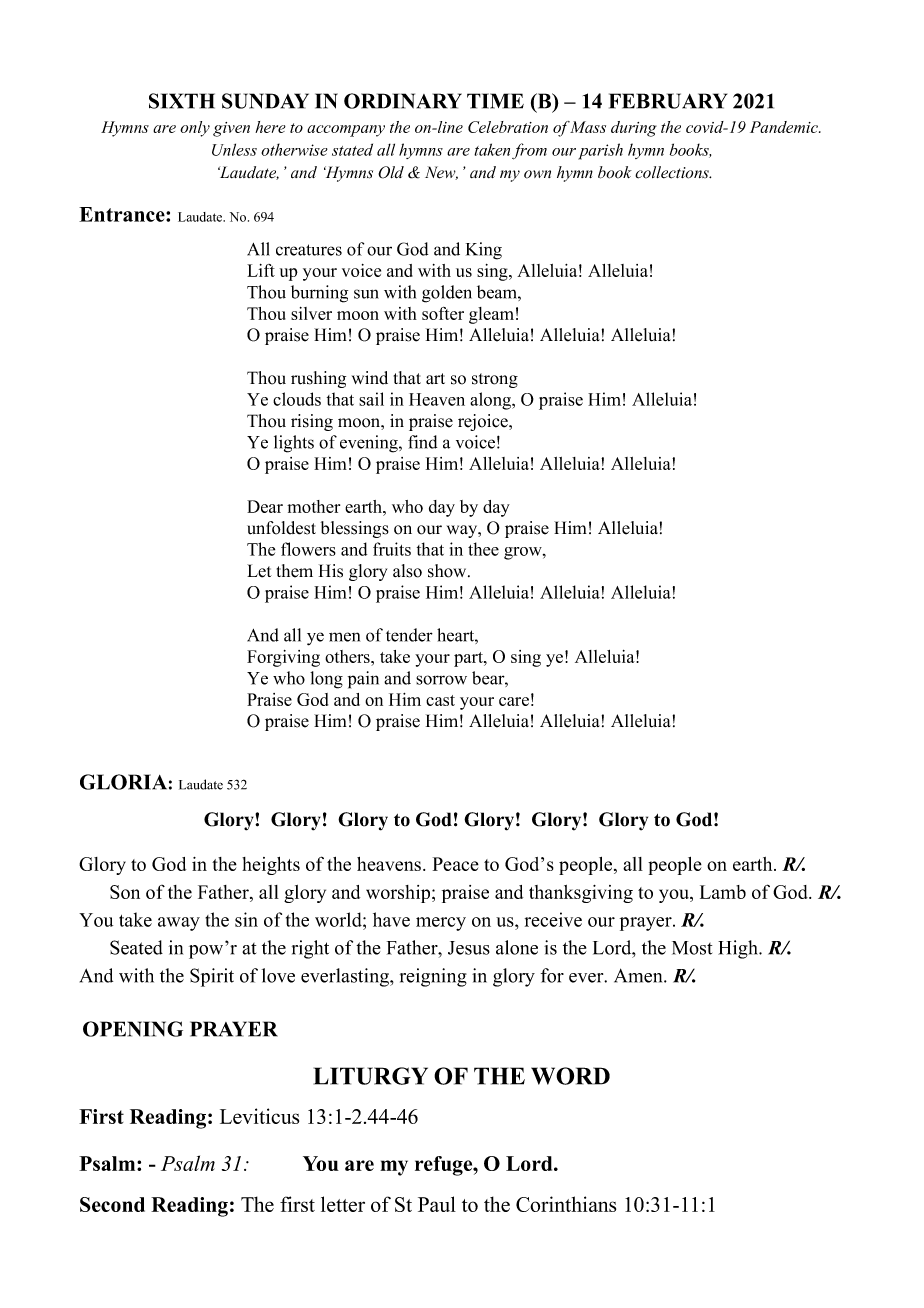  I want to click on clouds, so click(297, 399).
